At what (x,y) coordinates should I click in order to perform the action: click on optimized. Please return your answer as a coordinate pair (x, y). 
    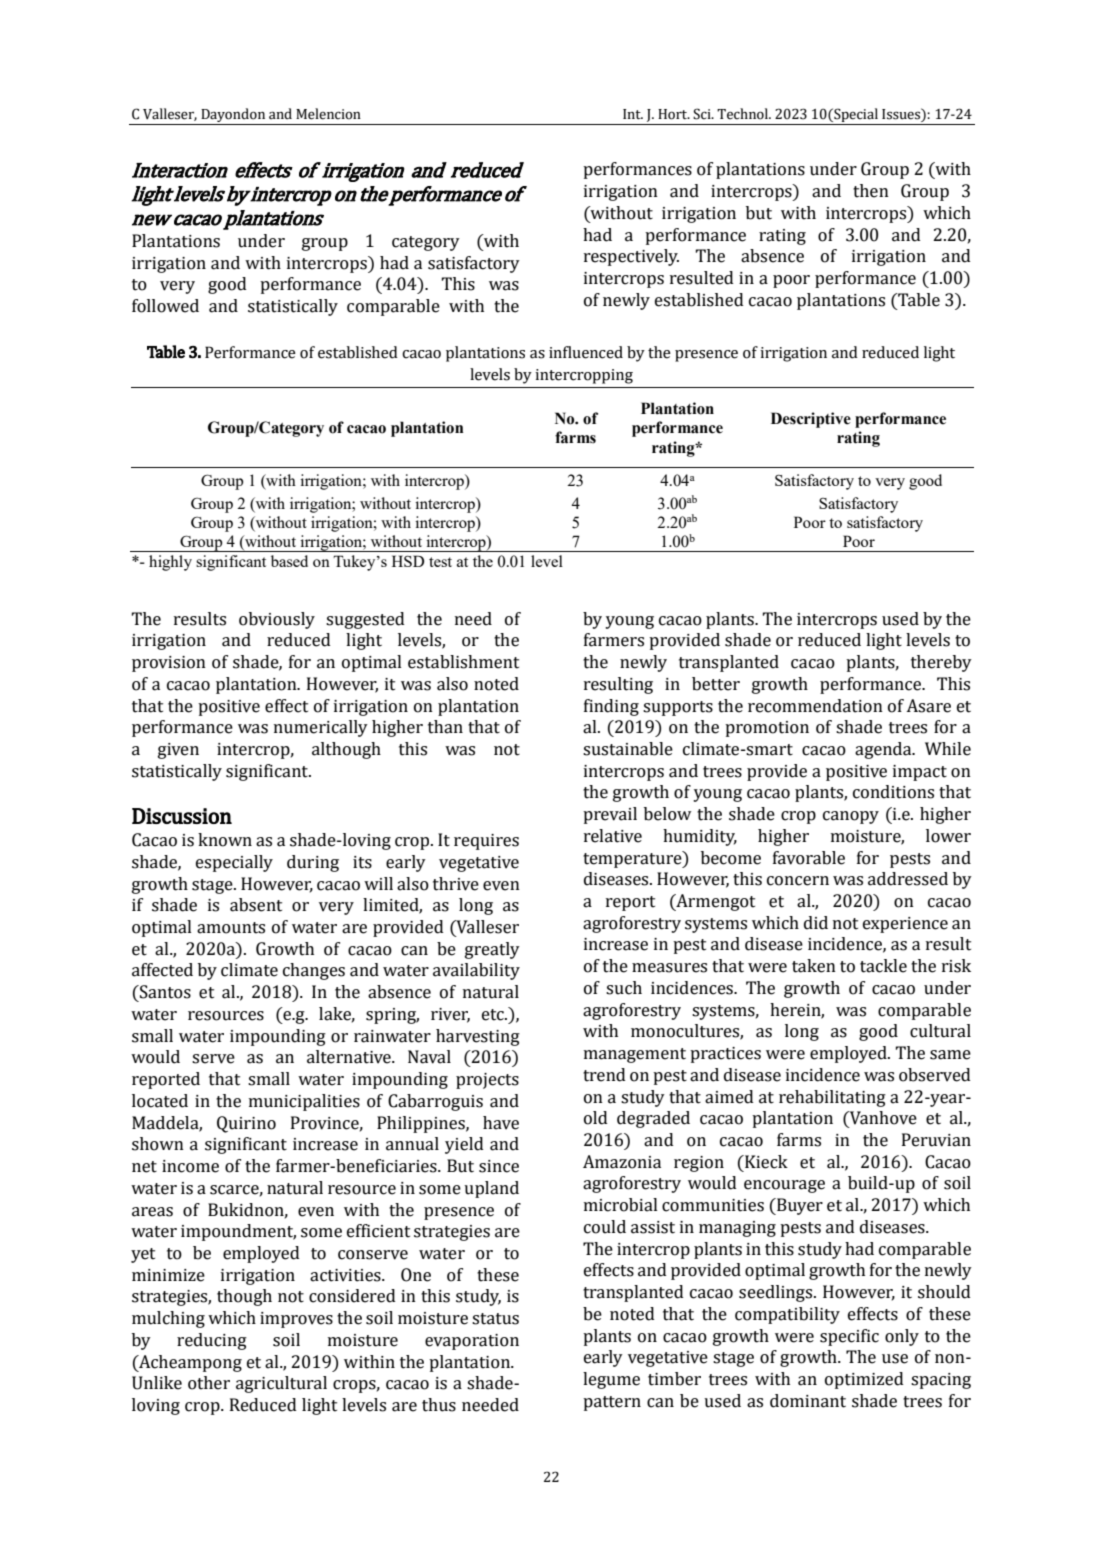
    Looking at the image, I should click on (864, 1380).
